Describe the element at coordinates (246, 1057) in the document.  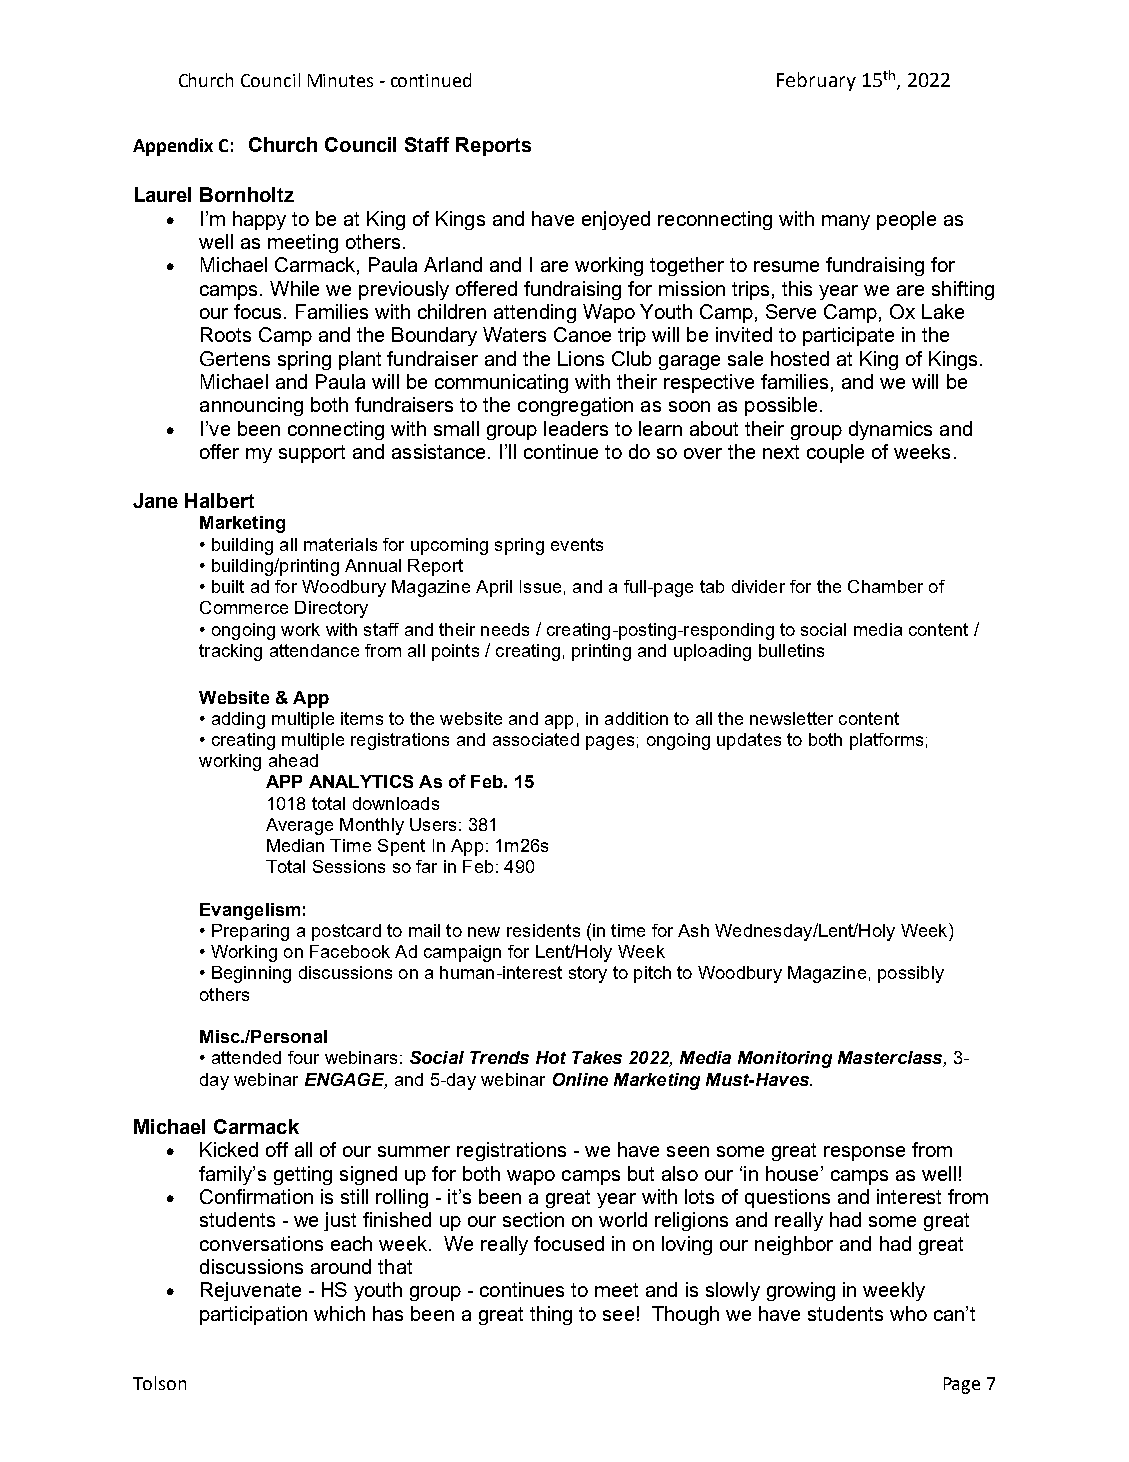
I see `attended` at that location.
